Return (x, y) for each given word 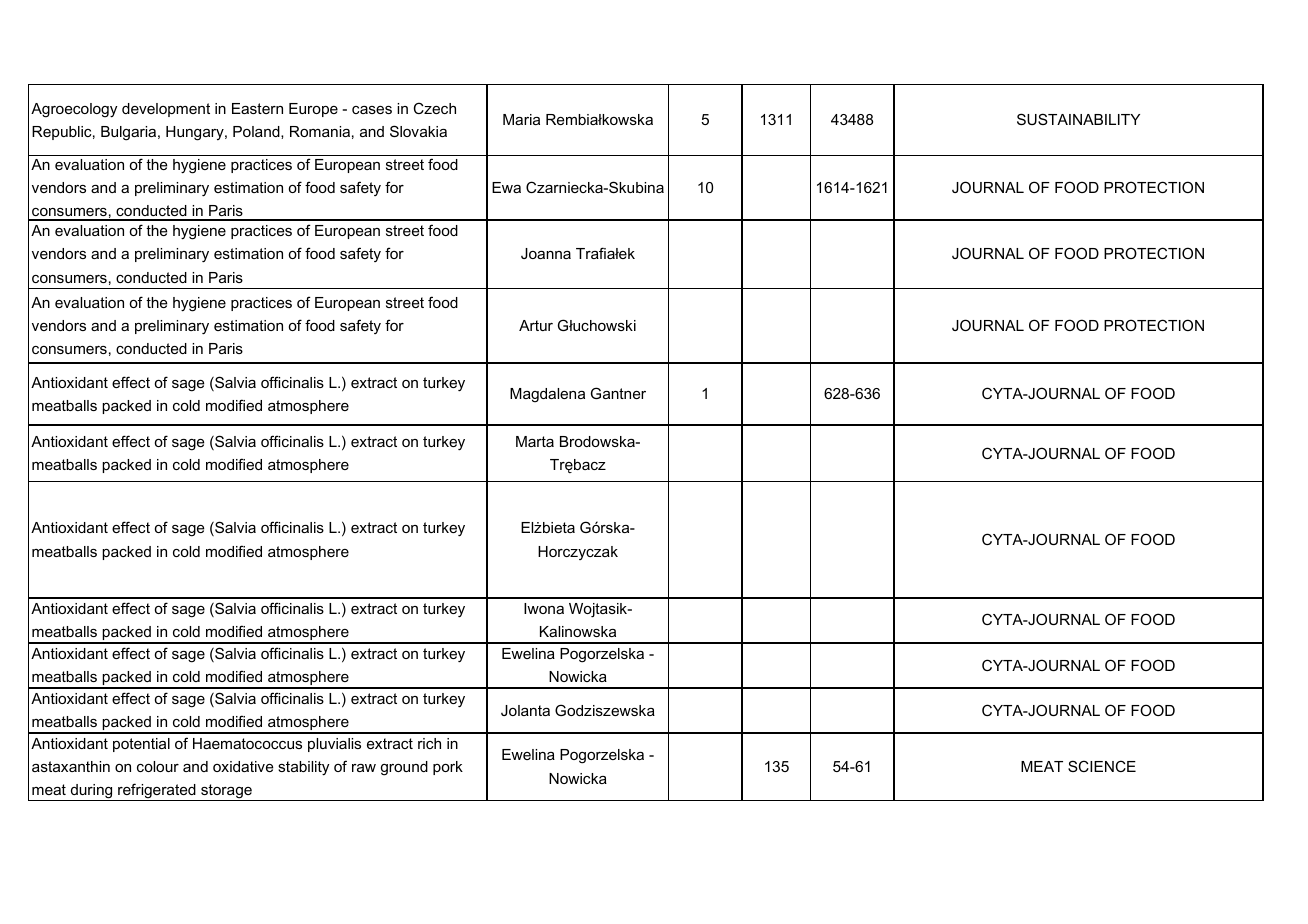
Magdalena (547, 395)
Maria (521, 119)
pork (448, 768)
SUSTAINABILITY (1078, 119)
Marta (535, 441)
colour (158, 766)
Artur (536, 325)
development (166, 110)
